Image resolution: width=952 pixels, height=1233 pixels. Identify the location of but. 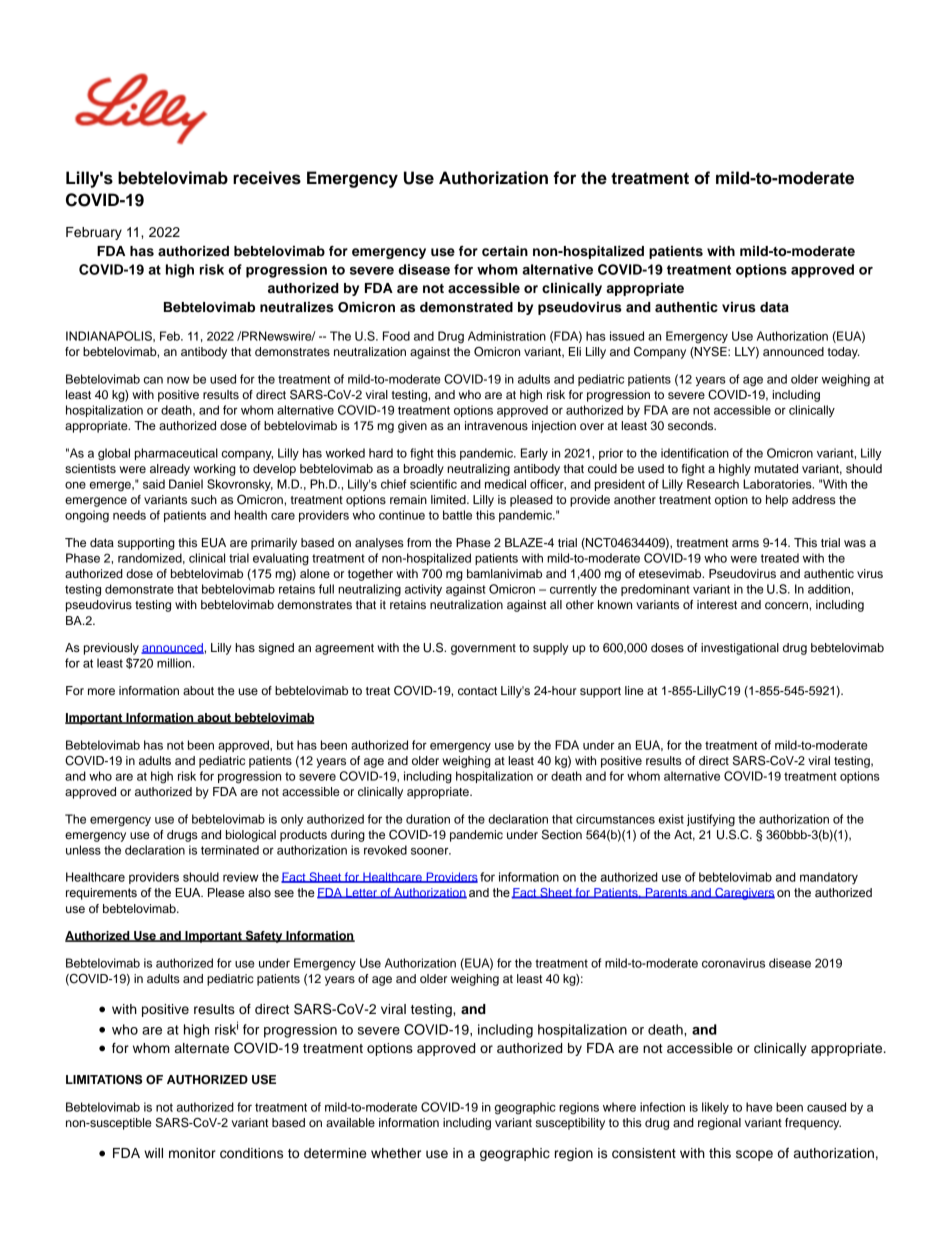
(285, 745).
